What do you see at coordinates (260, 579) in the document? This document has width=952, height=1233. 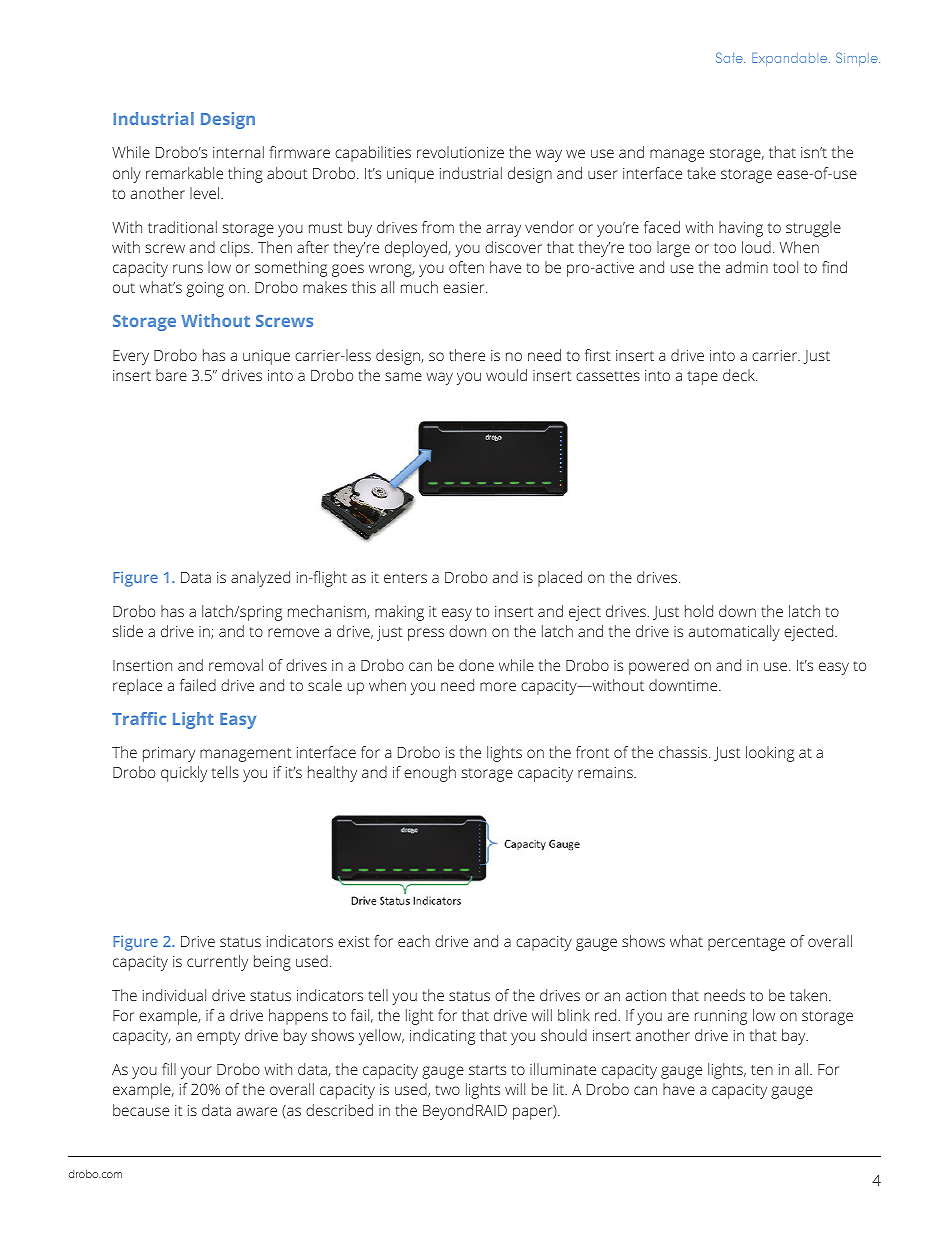 I see `analyzed` at bounding box center [260, 579].
